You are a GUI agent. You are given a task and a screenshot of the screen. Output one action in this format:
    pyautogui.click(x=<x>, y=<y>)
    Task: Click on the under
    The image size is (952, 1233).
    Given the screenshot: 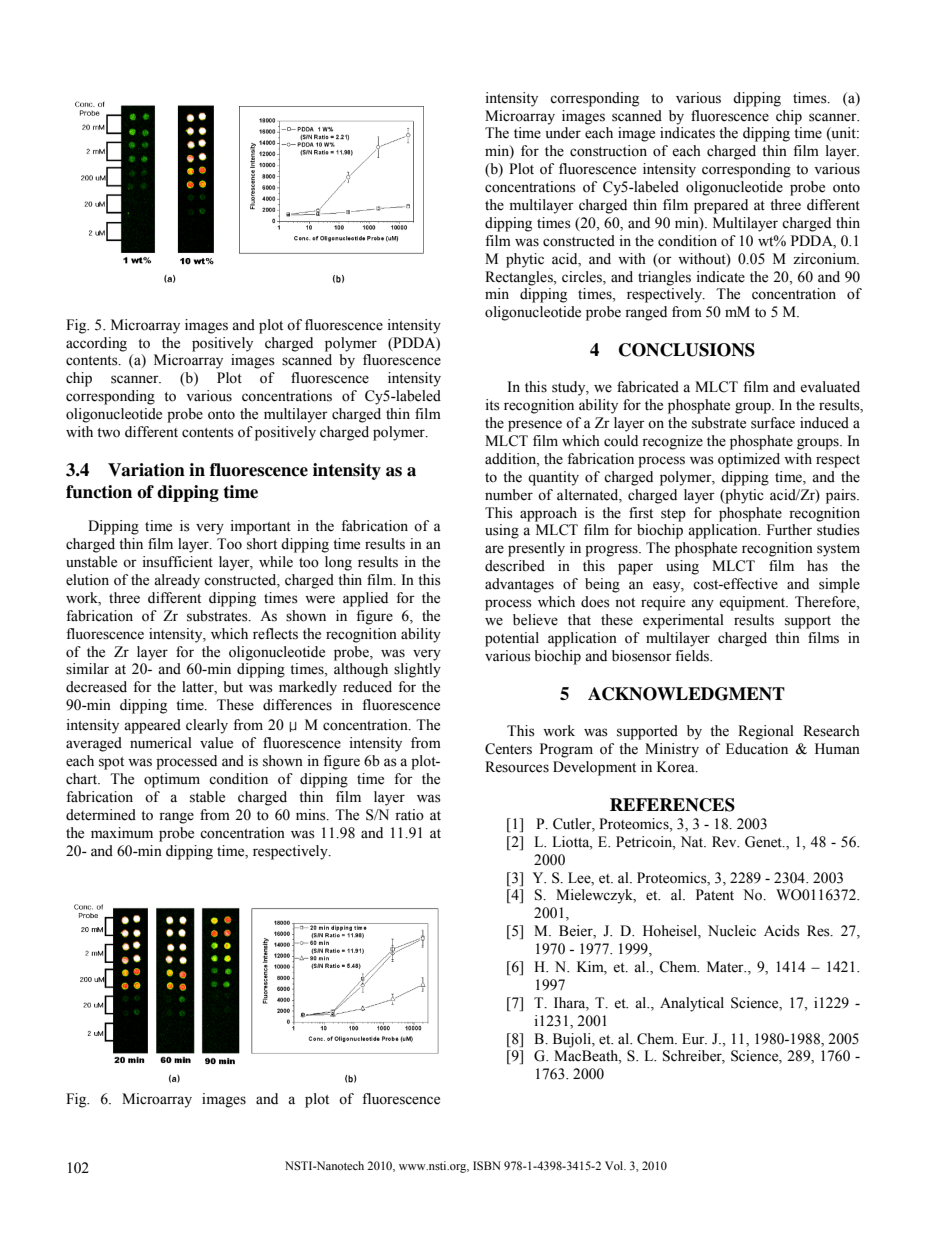 What is the action you would take?
    pyautogui.click(x=563, y=133)
